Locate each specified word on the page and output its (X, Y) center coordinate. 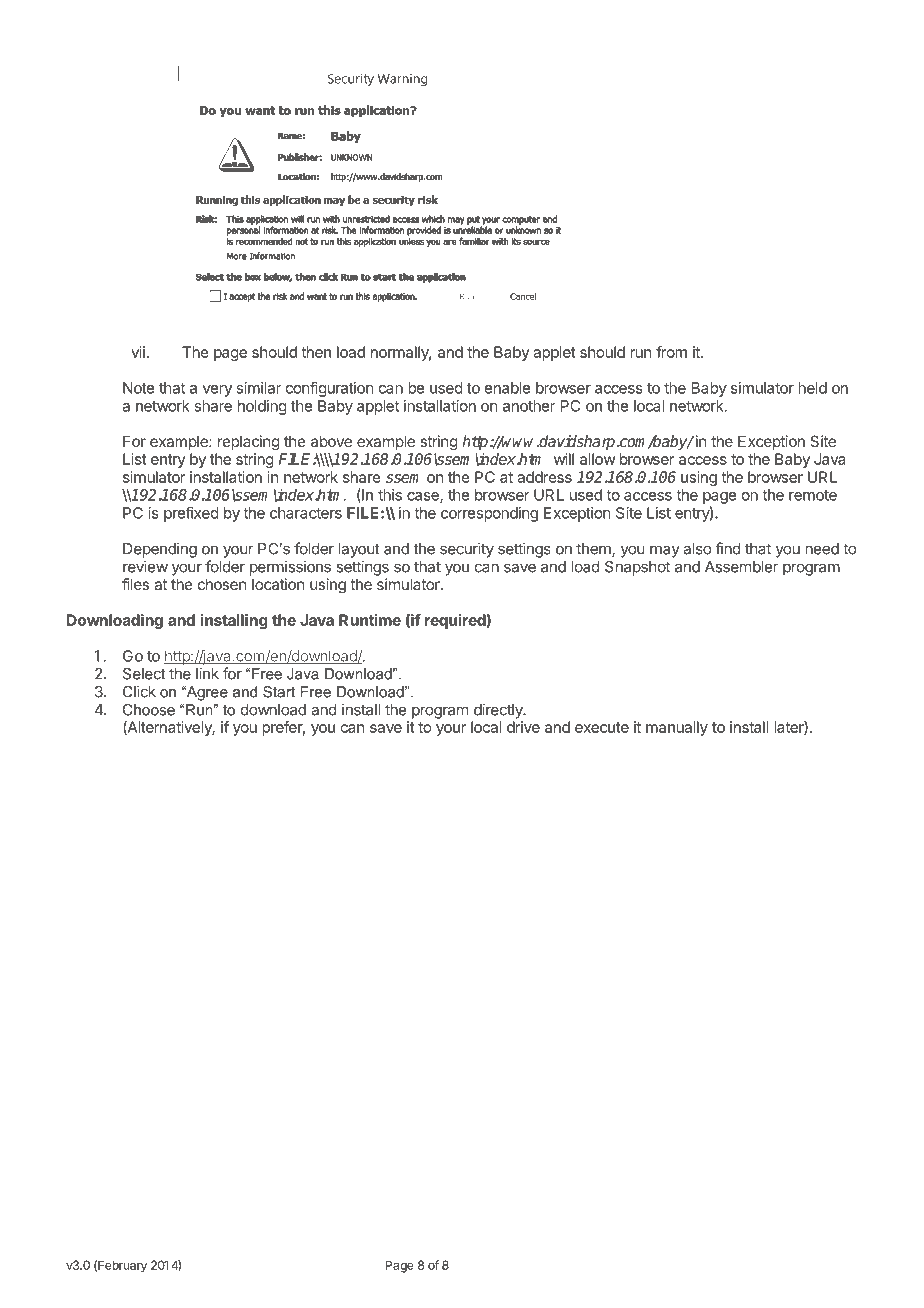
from (671, 352)
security (467, 550)
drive (523, 727)
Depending (160, 550)
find (728, 548)
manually (677, 728)
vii (138, 352)
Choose (148, 710)
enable (507, 388)
